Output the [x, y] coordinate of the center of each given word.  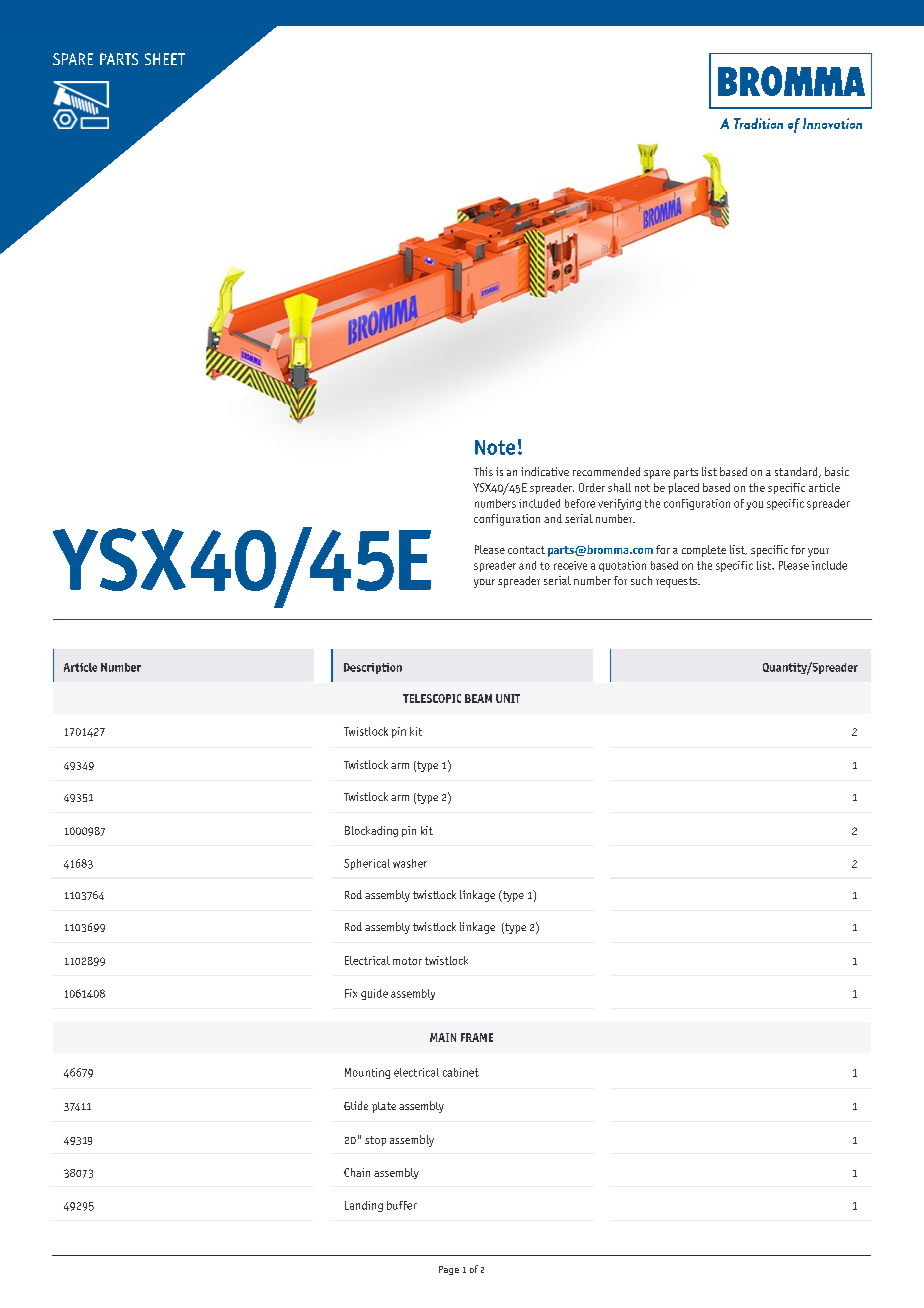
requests [677, 582]
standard [797, 472]
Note [495, 447]
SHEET [165, 59]
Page [449, 1270]
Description [373, 668]
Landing [364, 1206]
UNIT [508, 698]
